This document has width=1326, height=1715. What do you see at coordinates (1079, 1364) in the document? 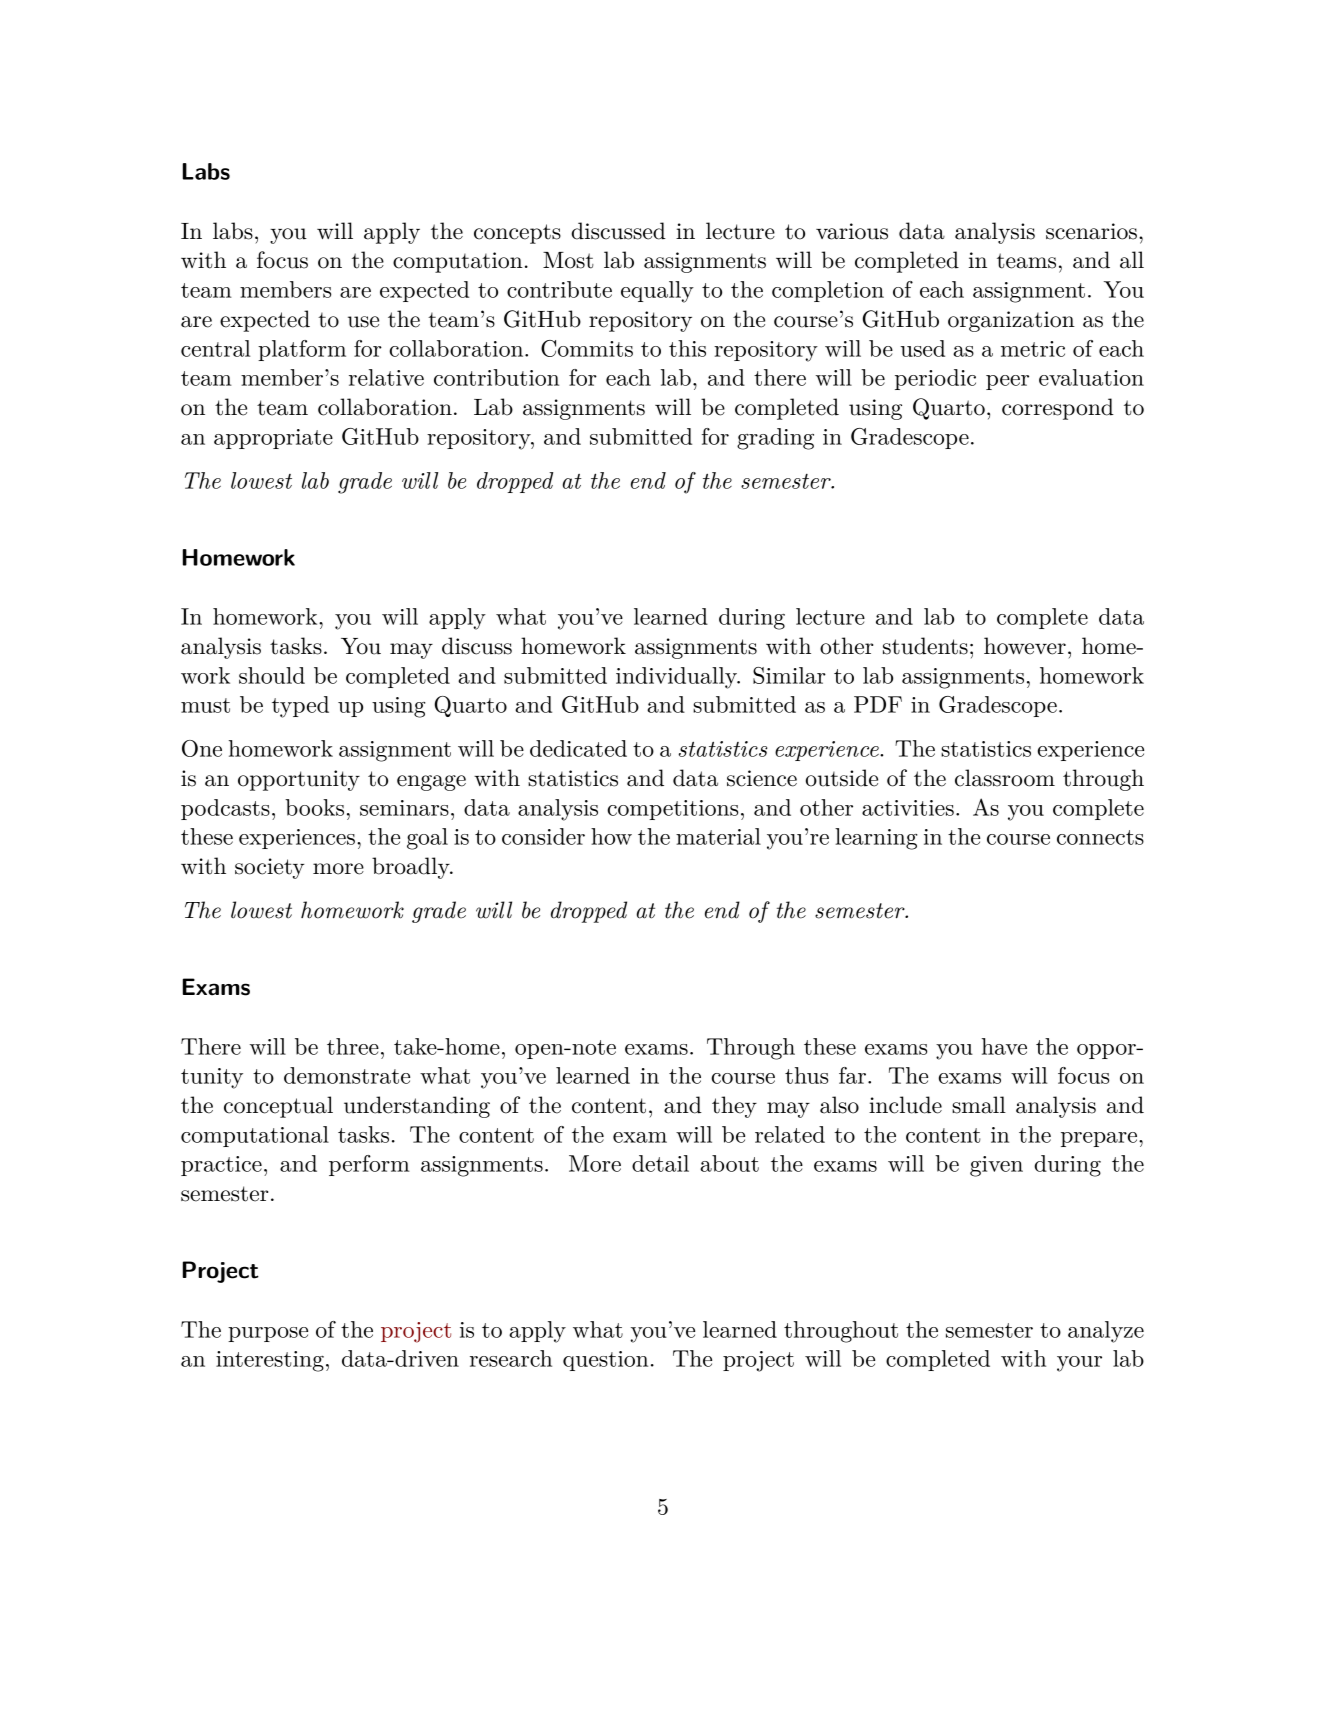
I see `your` at bounding box center [1079, 1364].
